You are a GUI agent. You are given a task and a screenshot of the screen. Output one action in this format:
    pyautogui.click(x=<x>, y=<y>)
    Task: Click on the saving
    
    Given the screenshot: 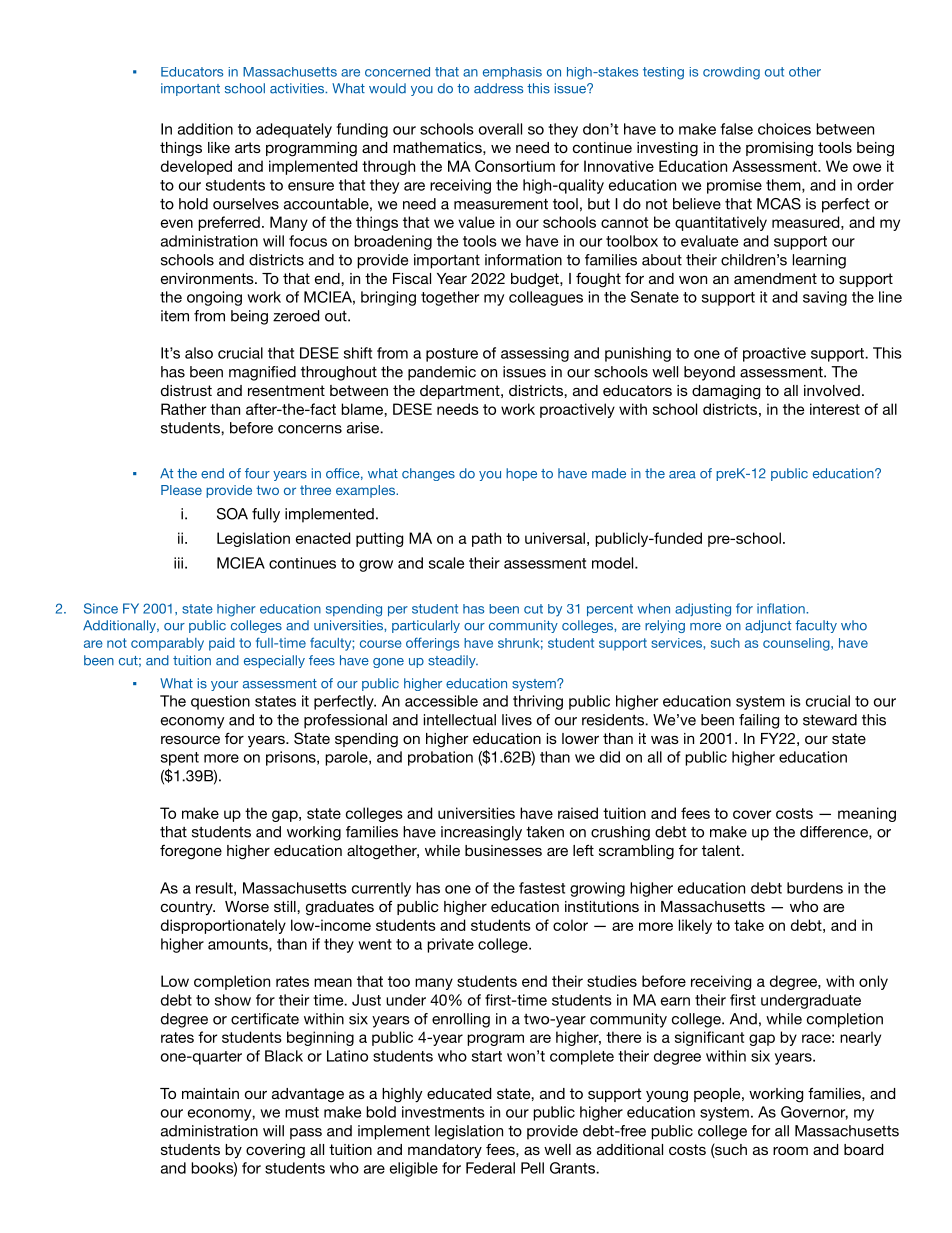 What is the action you would take?
    pyautogui.click(x=825, y=298)
